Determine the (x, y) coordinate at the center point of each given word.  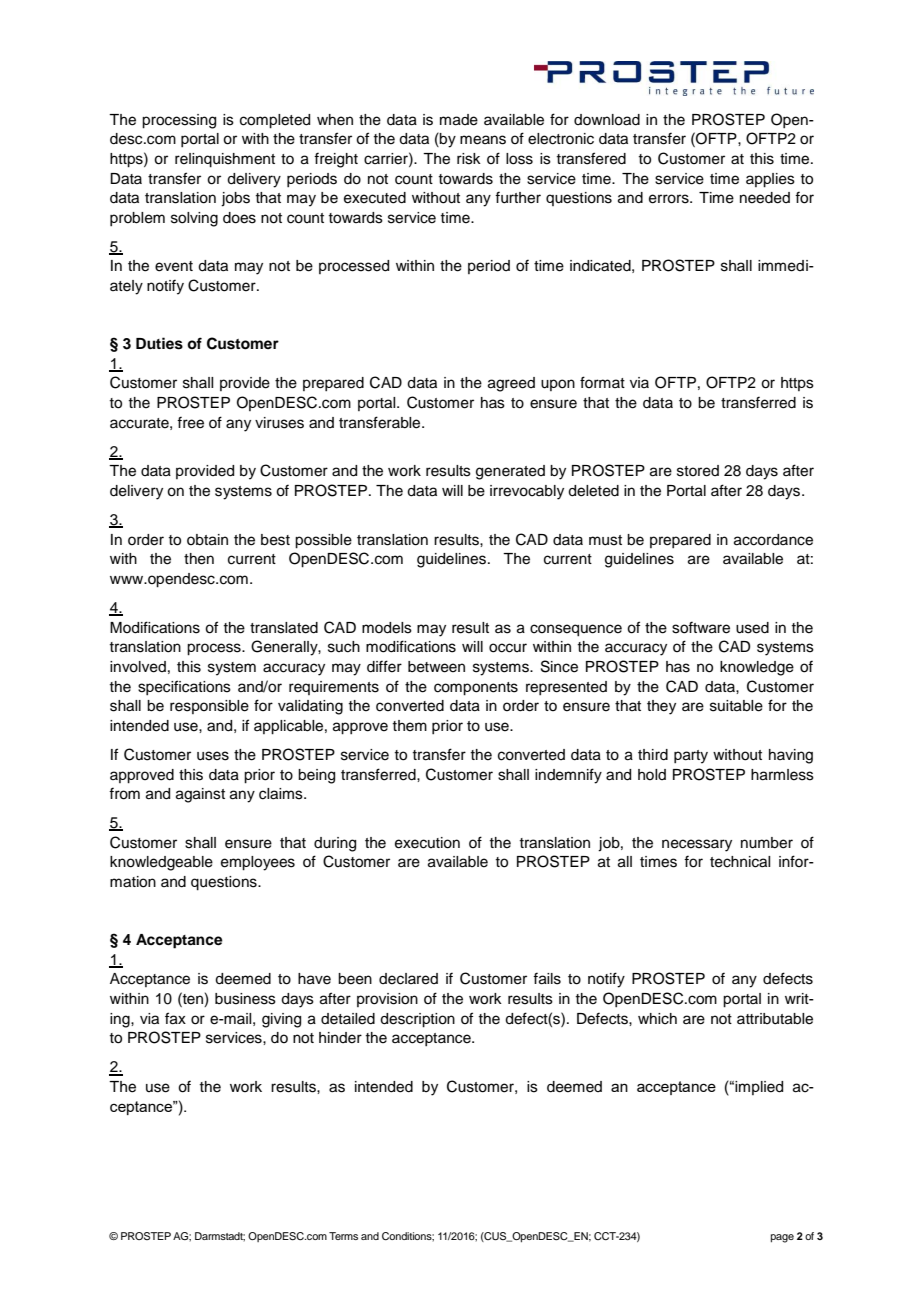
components (476, 689)
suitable (736, 706)
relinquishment (225, 160)
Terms (343, 1236)
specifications (184, 687)
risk (469, 159)
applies (770, 180)
